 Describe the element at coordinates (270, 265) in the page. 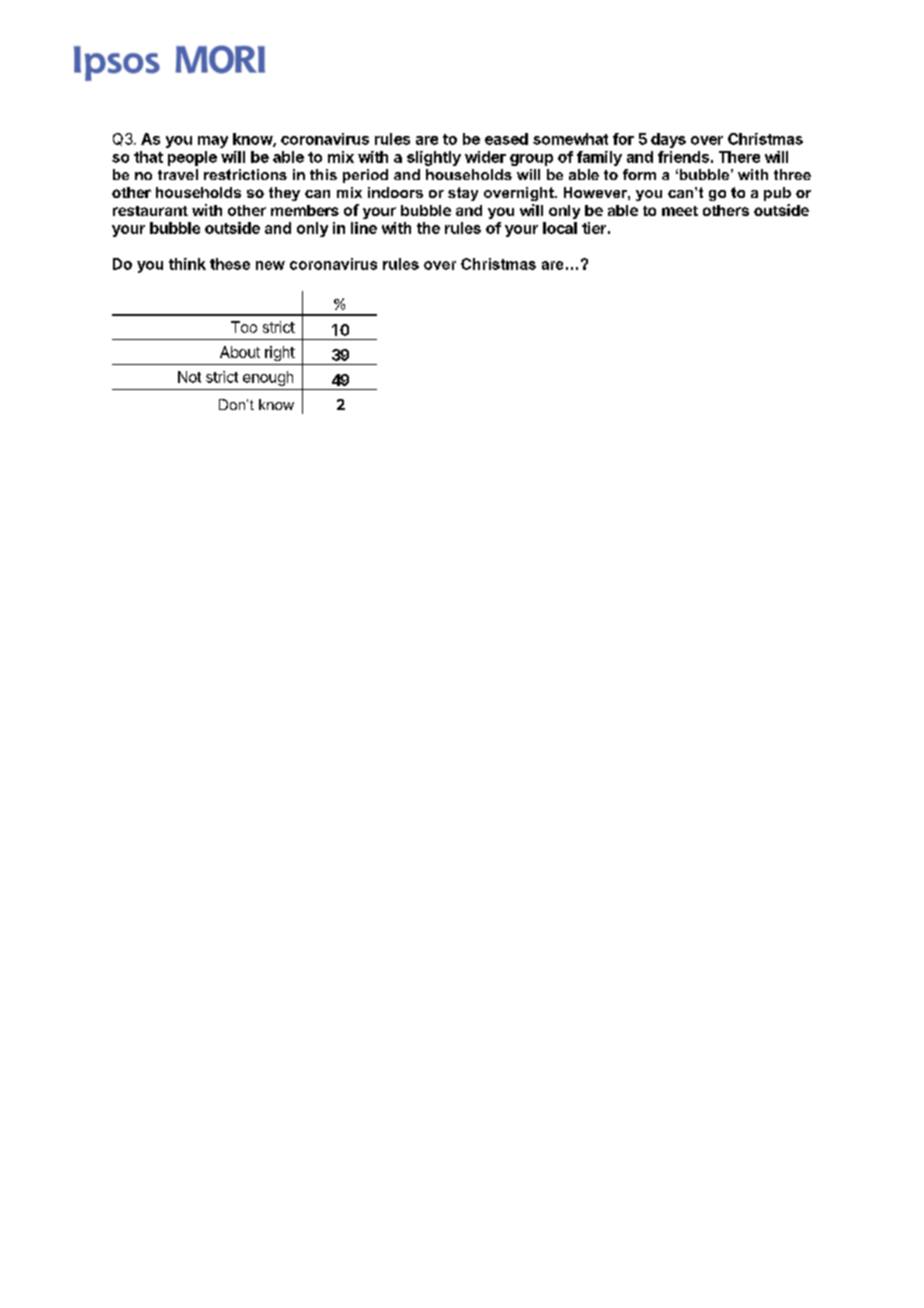

I see `new` at that location.
